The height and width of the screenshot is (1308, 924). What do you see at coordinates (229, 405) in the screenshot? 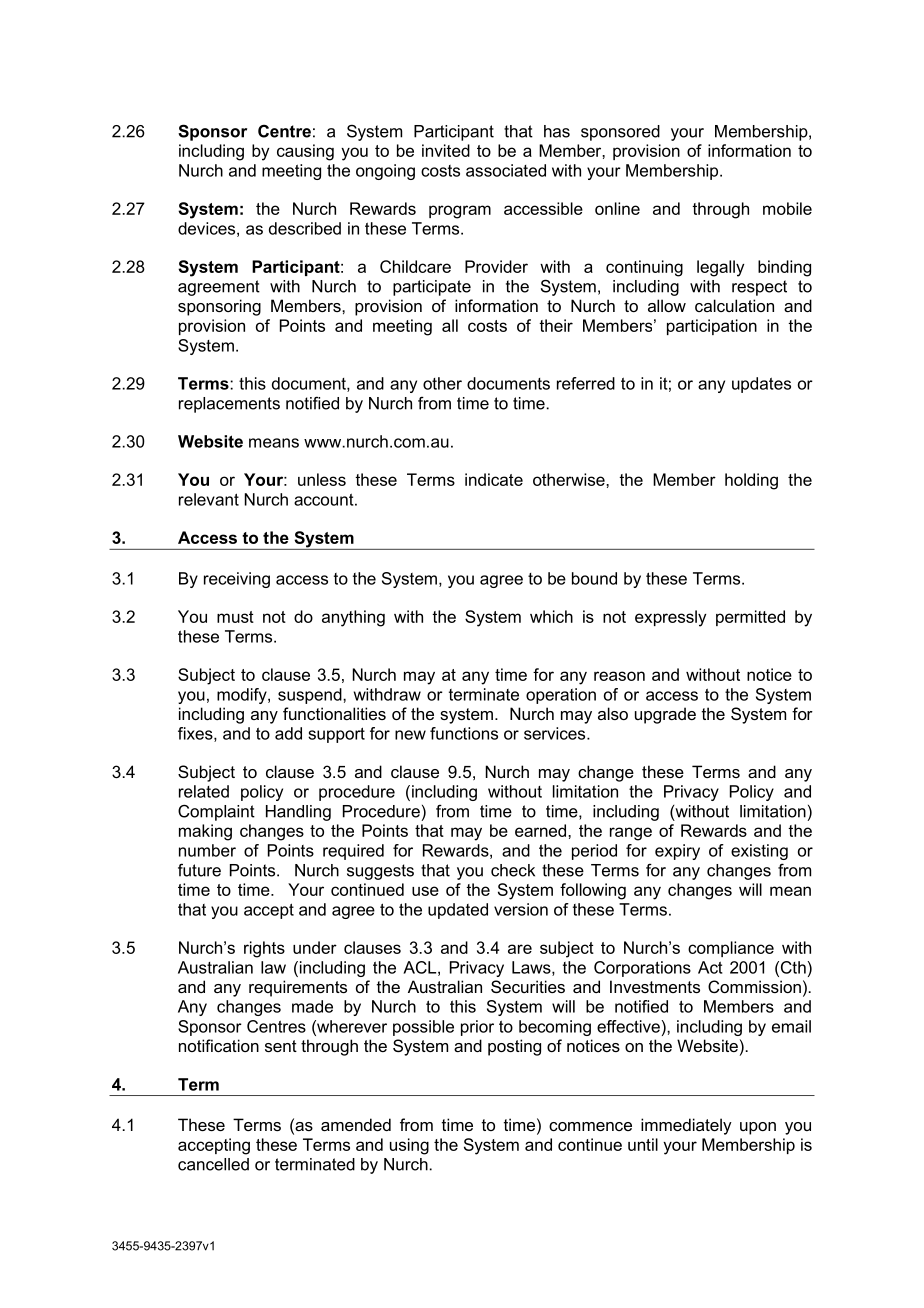
I see `replacements` at bounding box center [229, 405].
